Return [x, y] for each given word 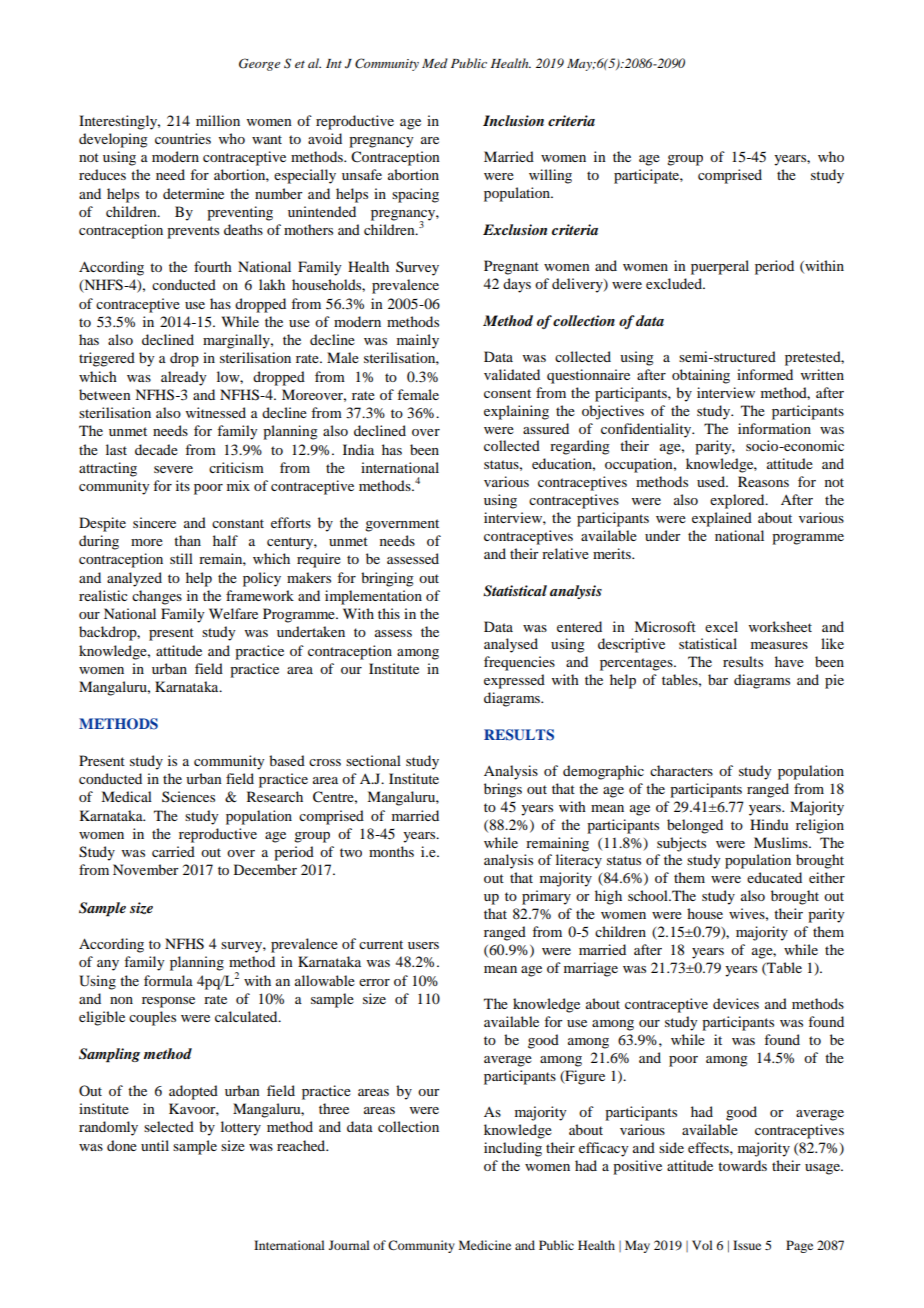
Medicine [485, 1245]
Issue [747, 1245]
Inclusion [513, 120]
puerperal [720, 267]
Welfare [233, 613]
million [218, 120]
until [155, 1145]
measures [779, 645]
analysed [511, 645]
